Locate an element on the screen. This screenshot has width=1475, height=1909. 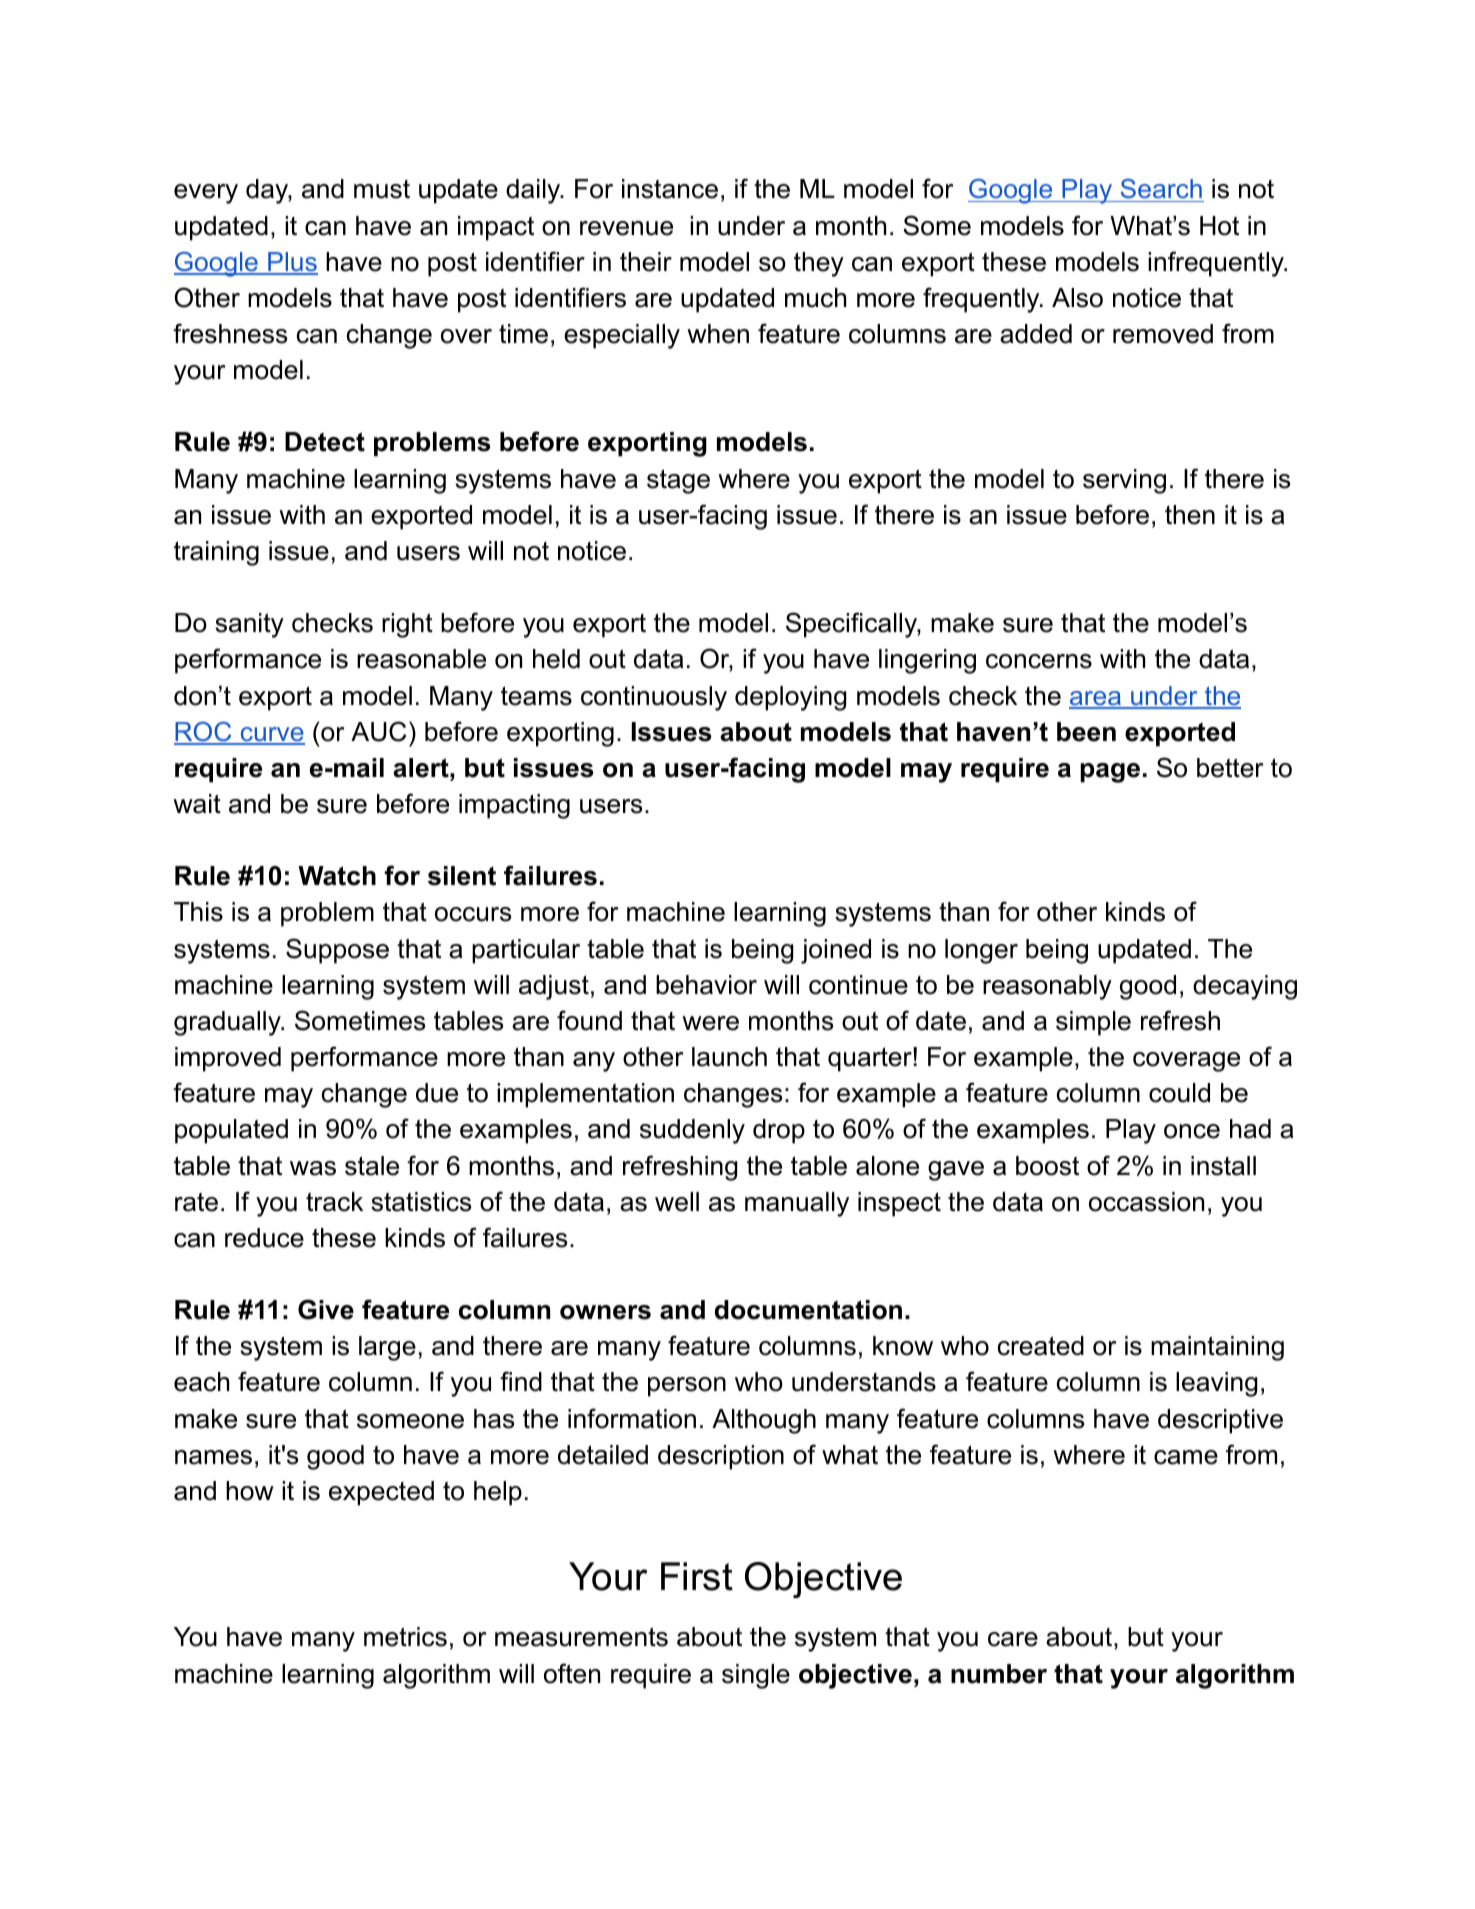
instance is located at coordinates (670, 189).
